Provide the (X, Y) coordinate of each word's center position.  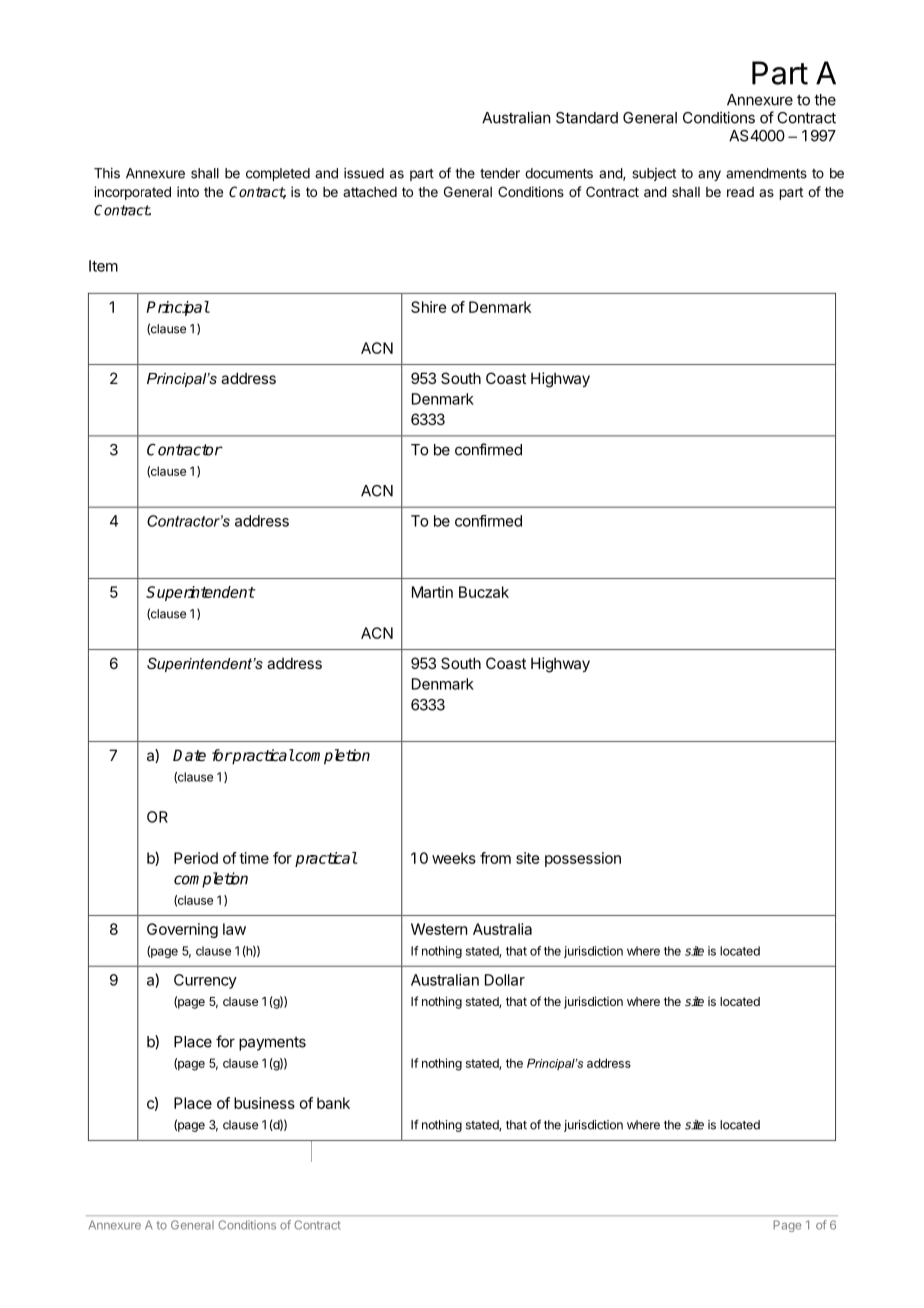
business (264, 1103)
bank (333, 1103)
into (188, 191)
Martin (432, 592)
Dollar (505, 980)
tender (500, 173)
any (709, 175)
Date (189, 755)
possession (583, 859)
